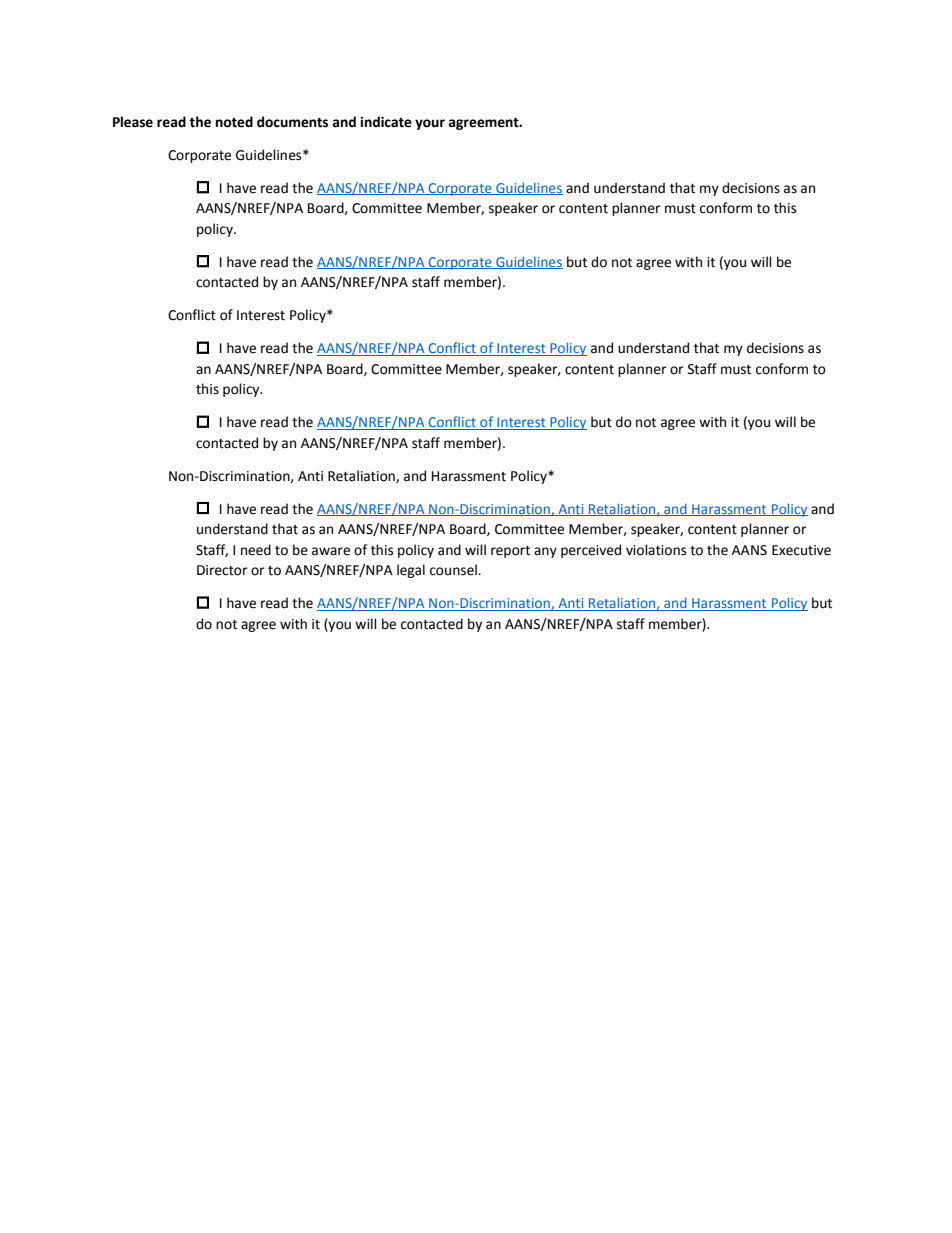  I want to click on your, so click(430, 124).
